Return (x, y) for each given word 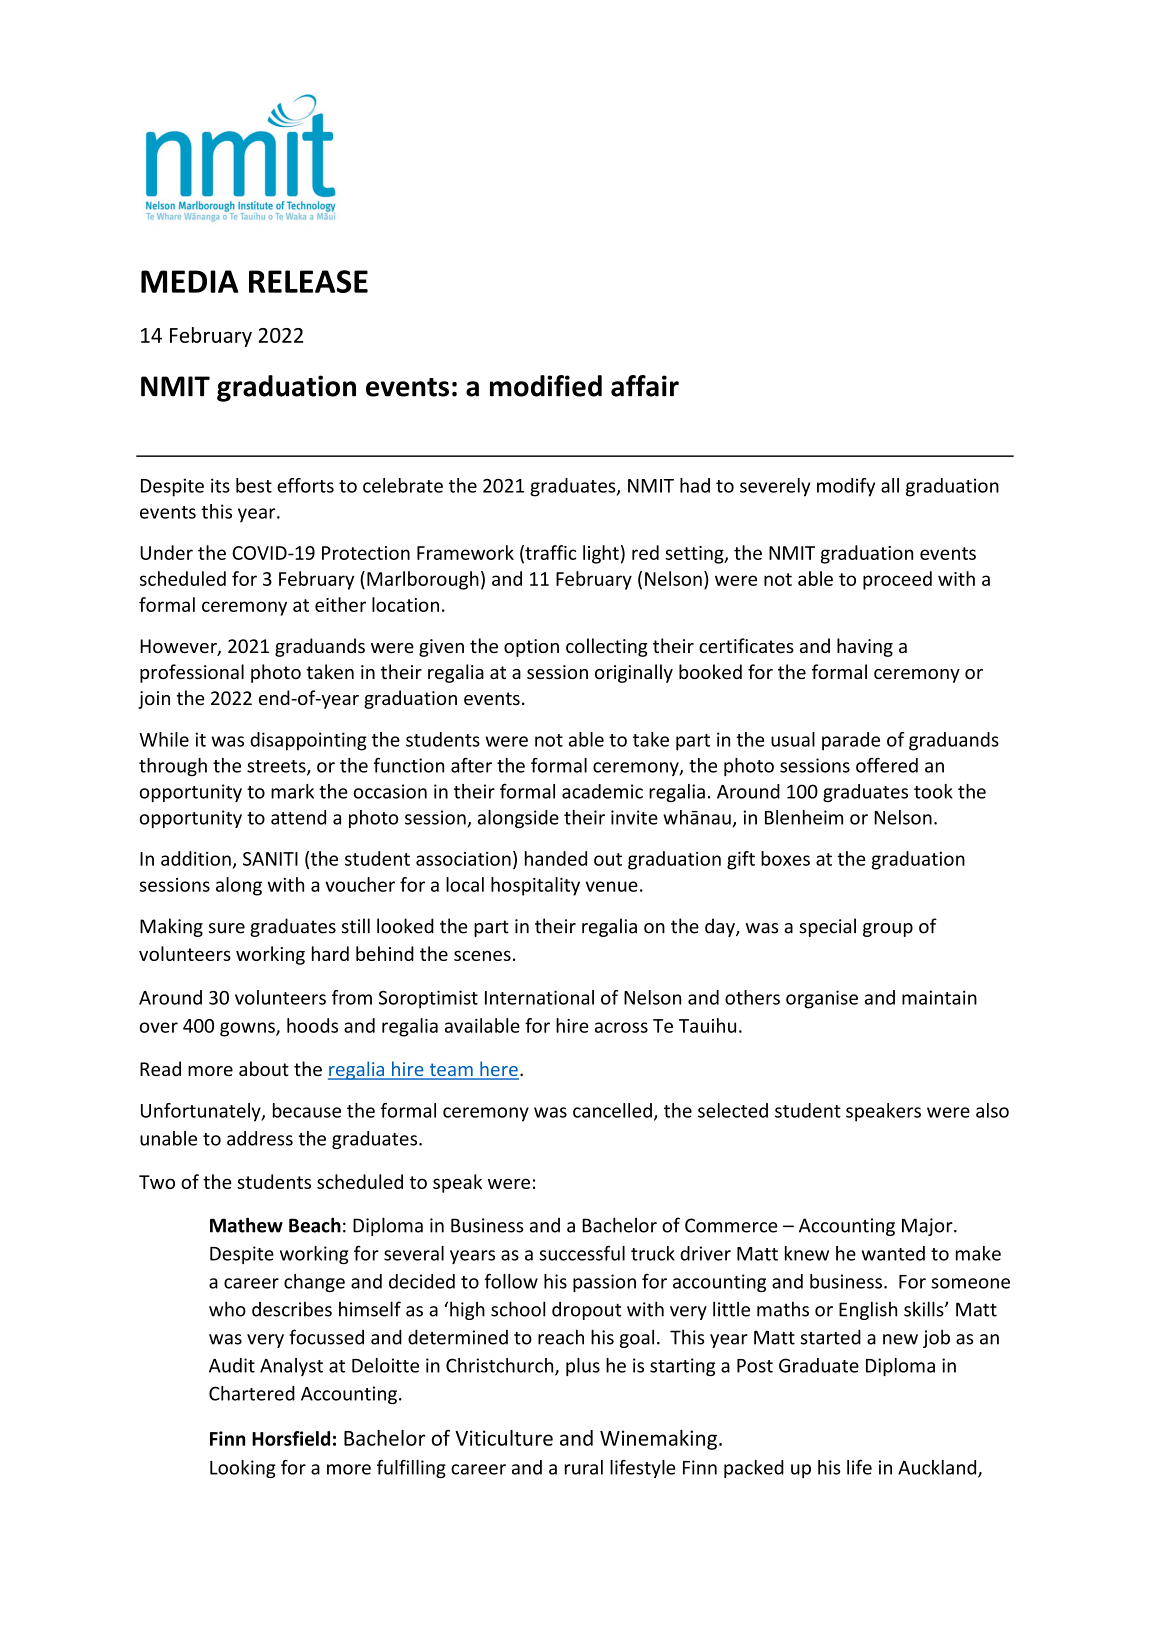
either (340, 604)
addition (196, 858)
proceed (897, 580)
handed (556, 858)
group (888, 930)
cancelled (612, 1110)
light (601, 554)
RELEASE (308, 281)
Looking (243, 1469)
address (260, 1138)
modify (846, 487)
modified (546, 386)
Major (928, 1227)
